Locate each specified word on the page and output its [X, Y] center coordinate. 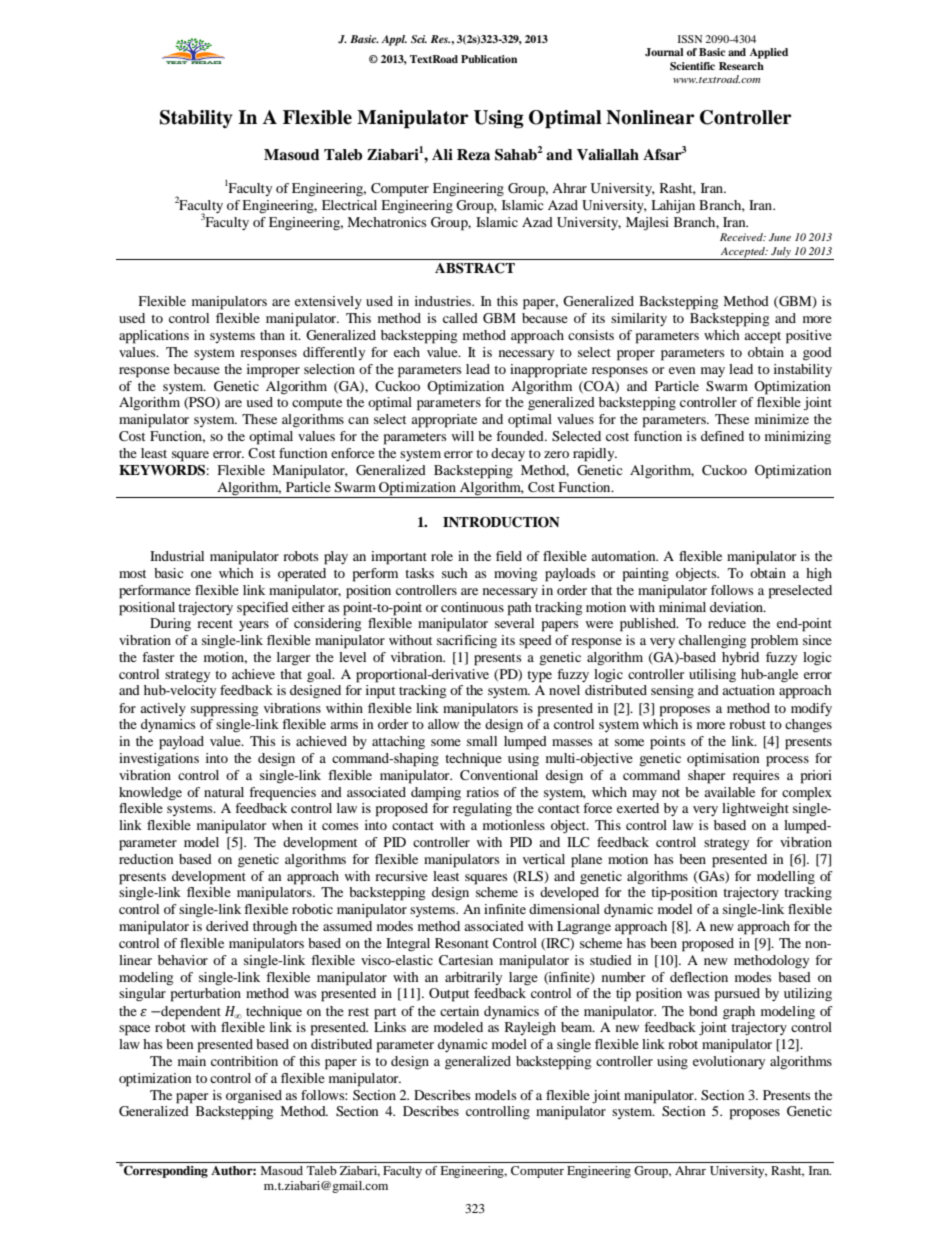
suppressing [224, 710]
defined [722, 436]
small [482, 741]
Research [741, 66]
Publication [489, 59]
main [192, 1061]
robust [747, 724]
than [272, 335]
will [463, 436]
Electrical [349, 205]
